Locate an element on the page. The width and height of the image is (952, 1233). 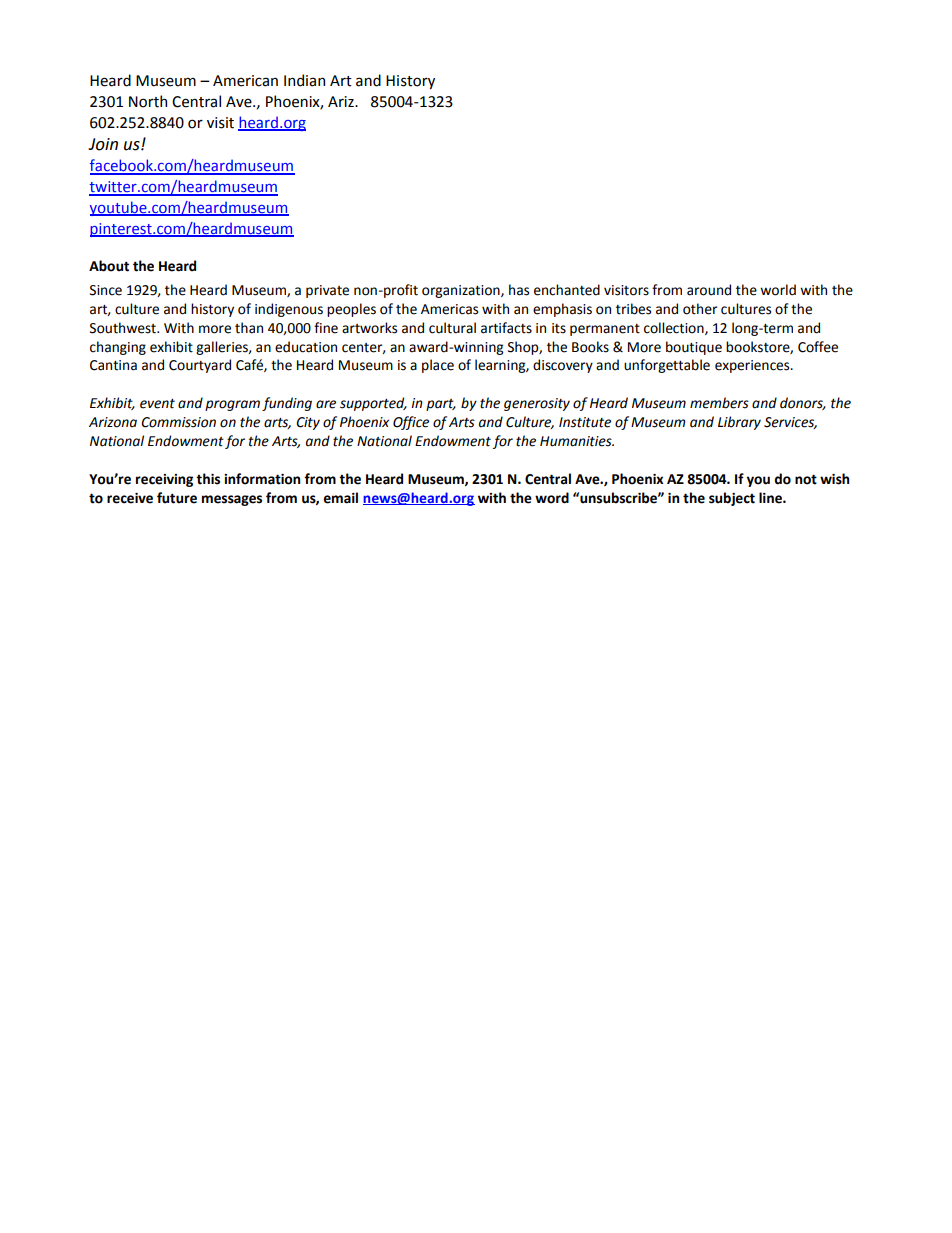
around is located at coordinates (709, 290).
